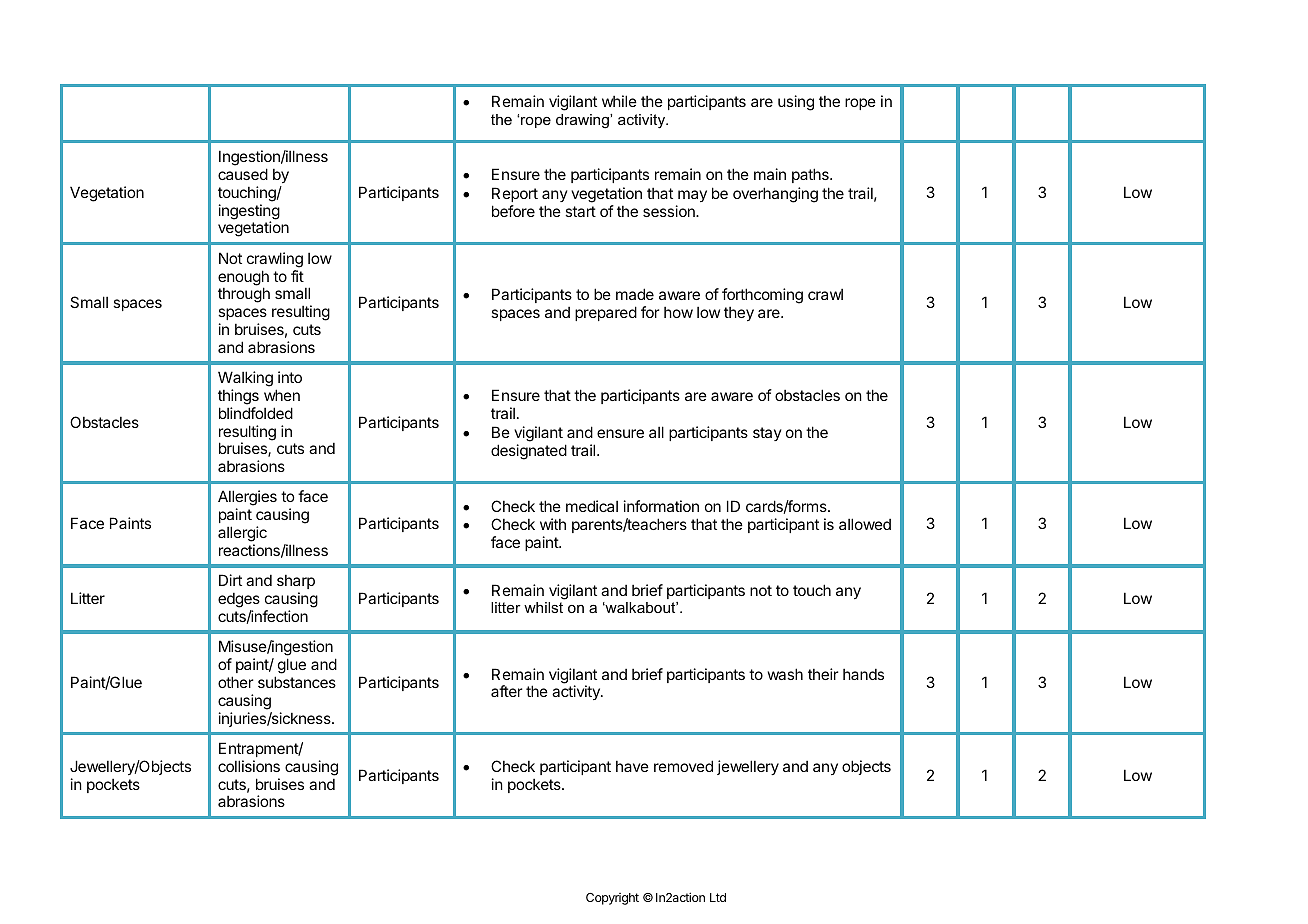  What do you see at coordinates (606, 313) in the screenshot?
I see `prepared` at bounding box center [606, 313].
